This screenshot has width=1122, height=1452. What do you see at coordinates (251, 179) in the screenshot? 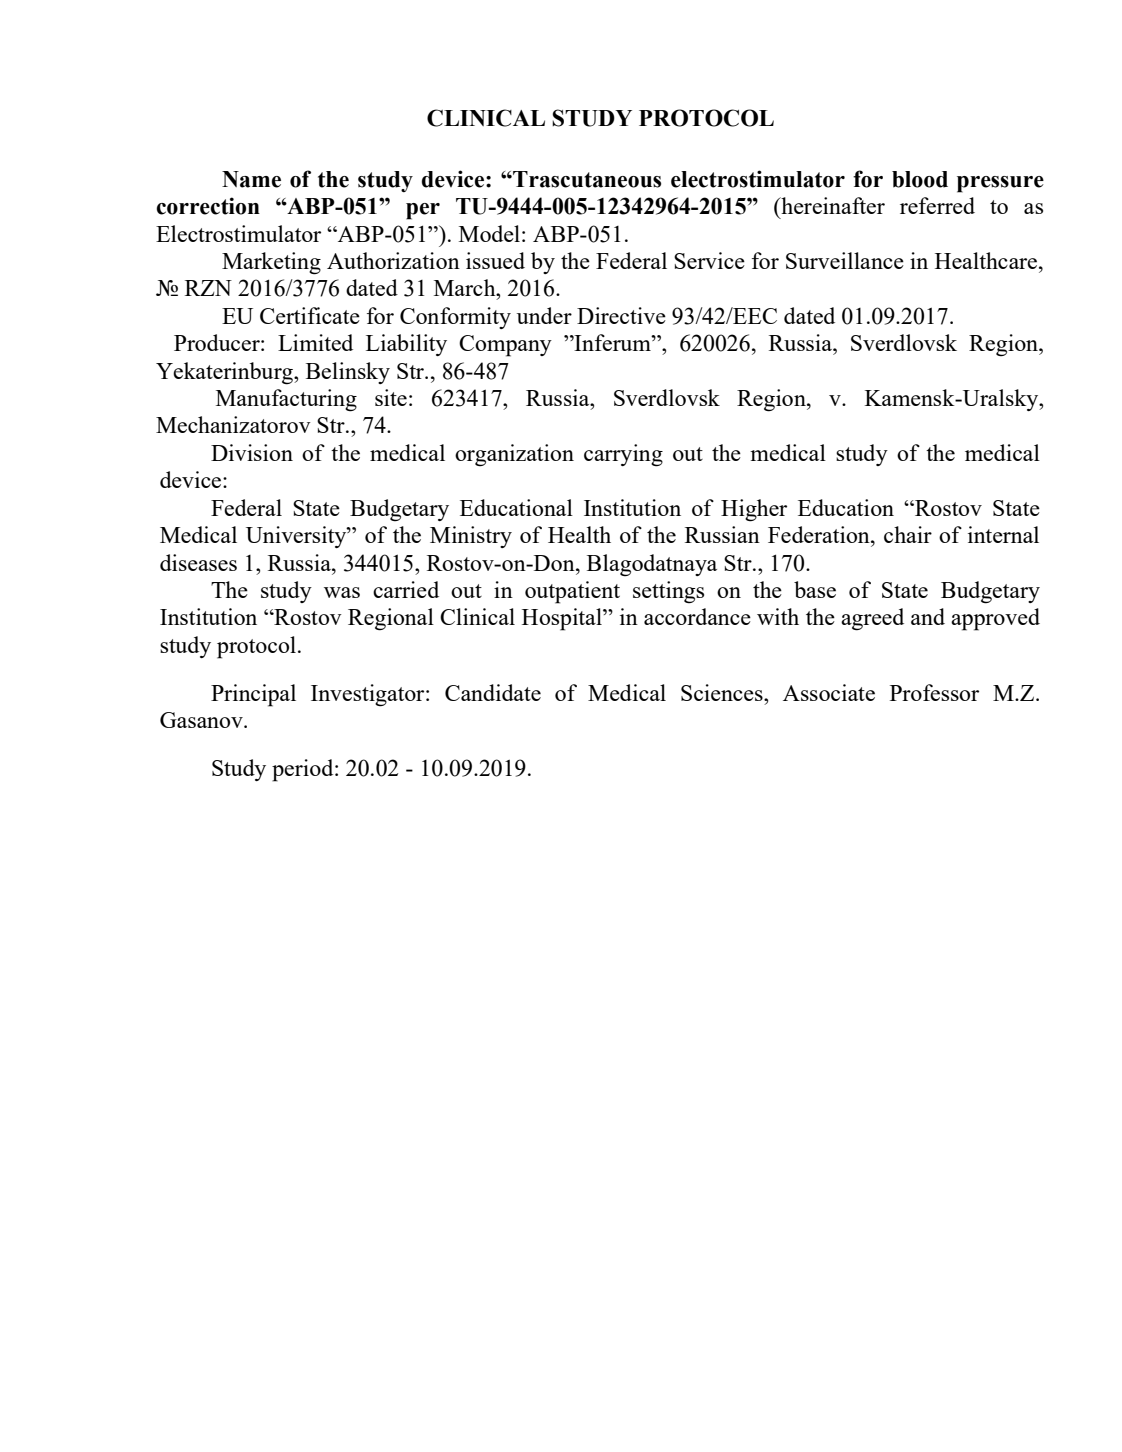
I see `Name` at bounding box center [251, 179].
